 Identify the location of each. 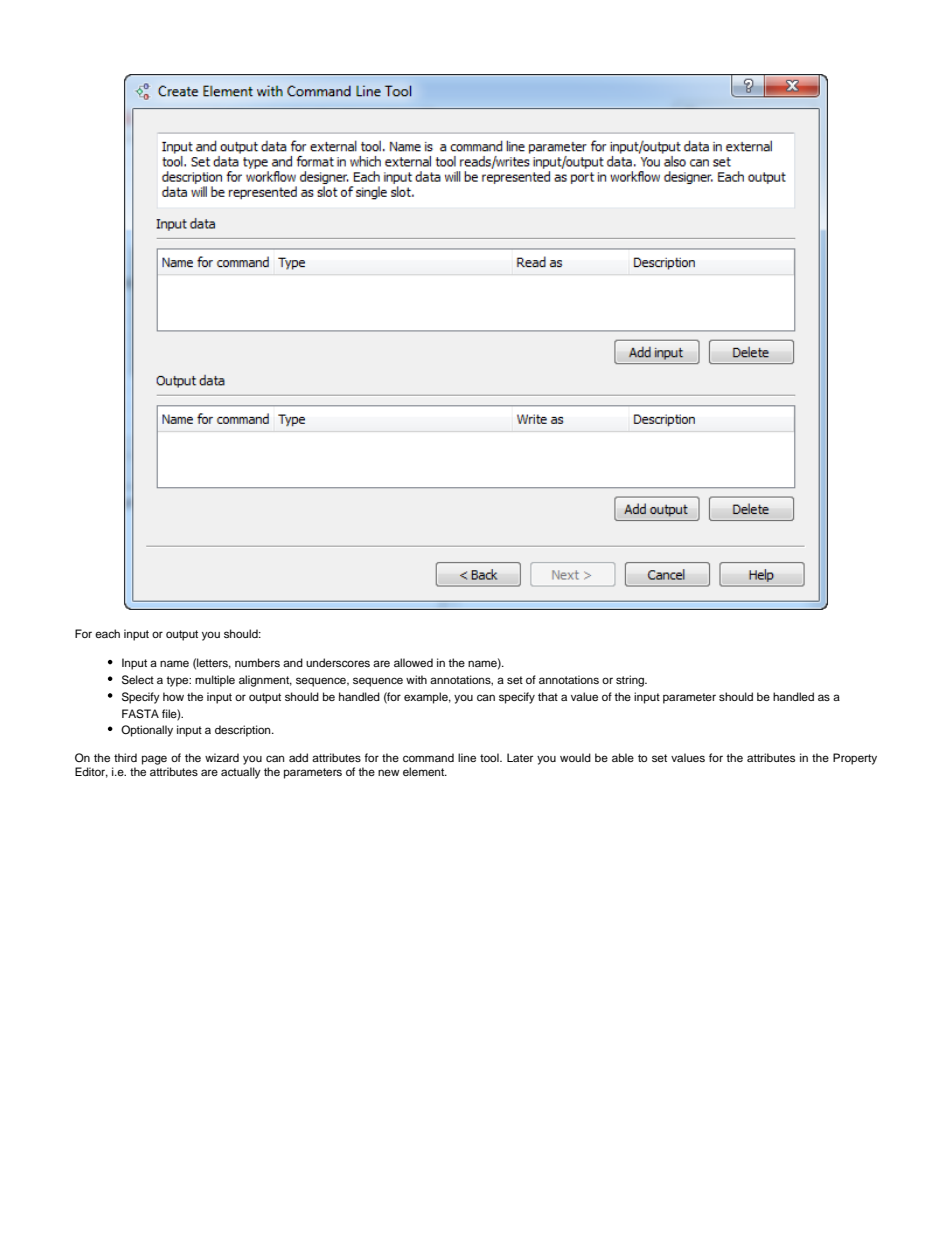
(107, 633).
